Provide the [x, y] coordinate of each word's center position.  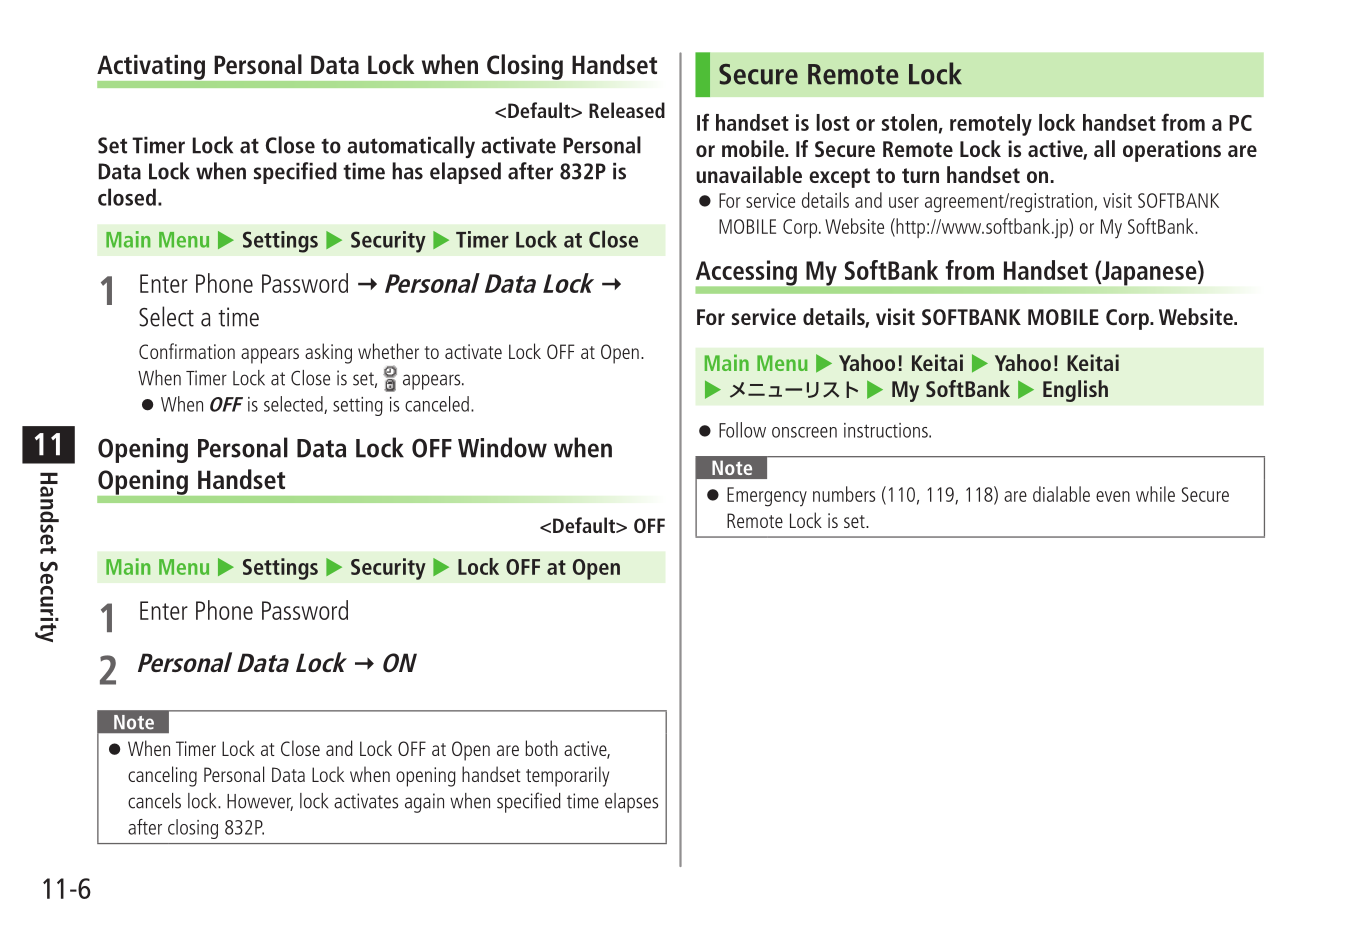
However [260, 802]
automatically [411, 147]
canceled [437, 404]
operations [1172, 151]
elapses [631, 803]
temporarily [567, 776]
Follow [742, 430]
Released [627, 110]
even [1113, 496]
